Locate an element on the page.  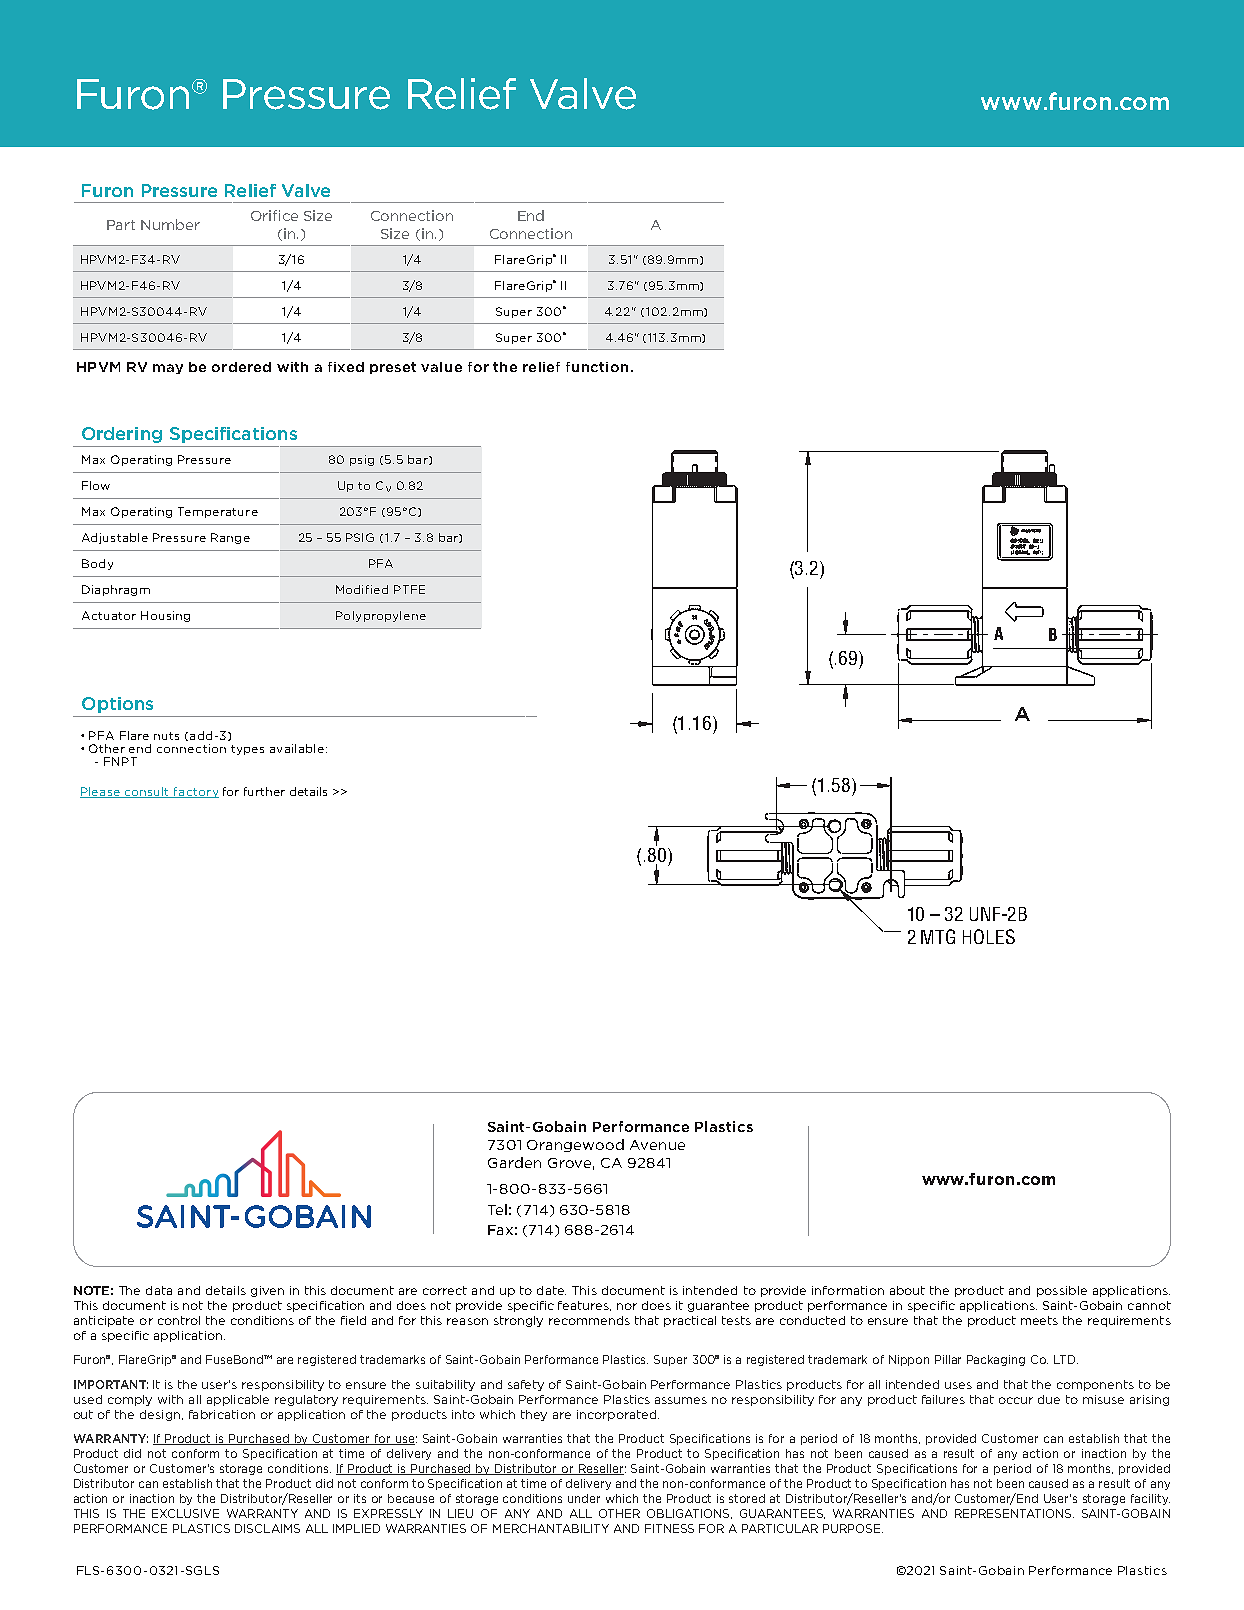
Number is located at coordinates (170, 224).
